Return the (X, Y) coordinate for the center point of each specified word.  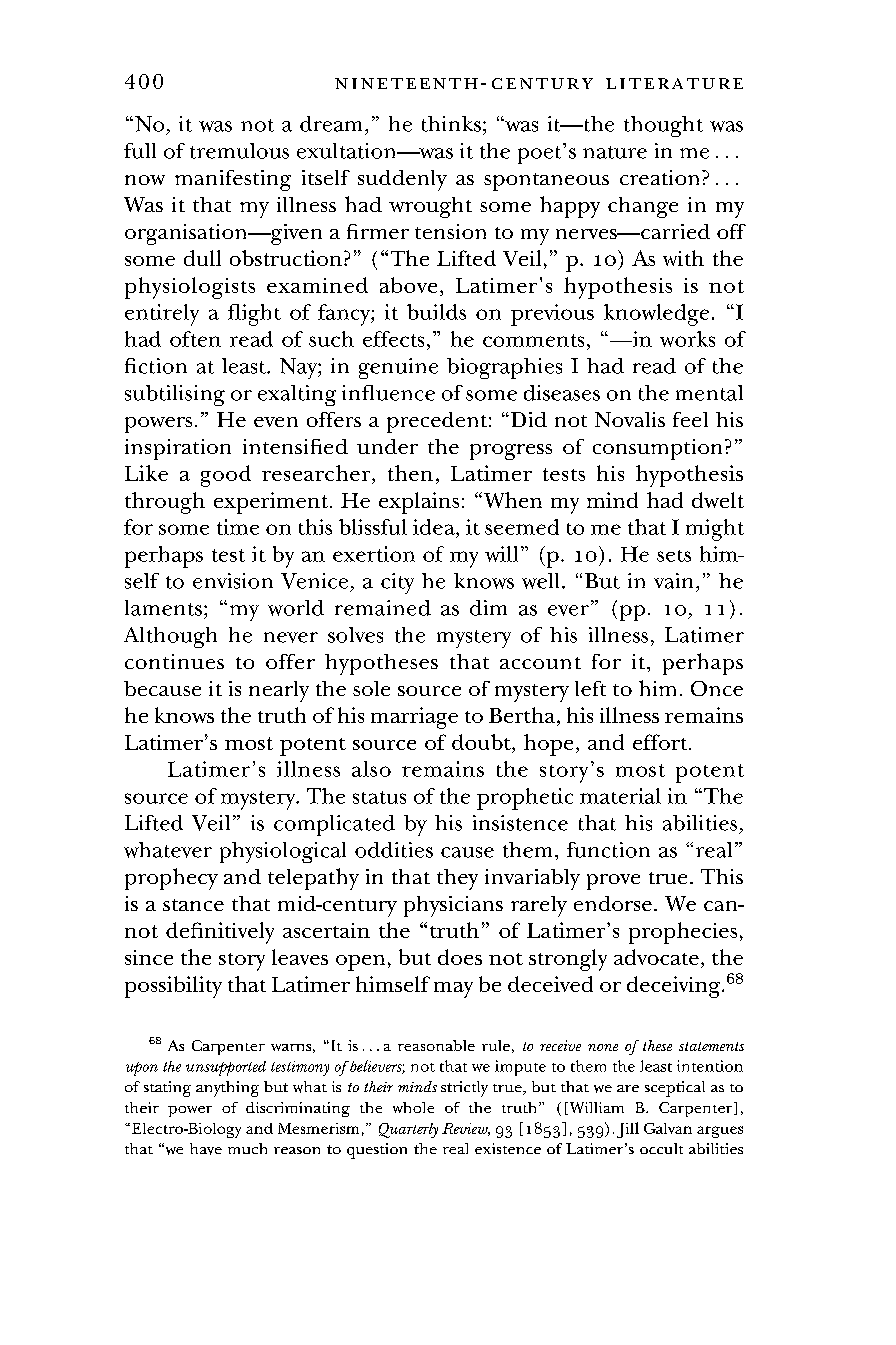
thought (663, 126)
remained (383, 608)
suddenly (402, 180)
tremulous (239, 151)
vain (673, 581)
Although (170, 637)
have (206, 1149)
